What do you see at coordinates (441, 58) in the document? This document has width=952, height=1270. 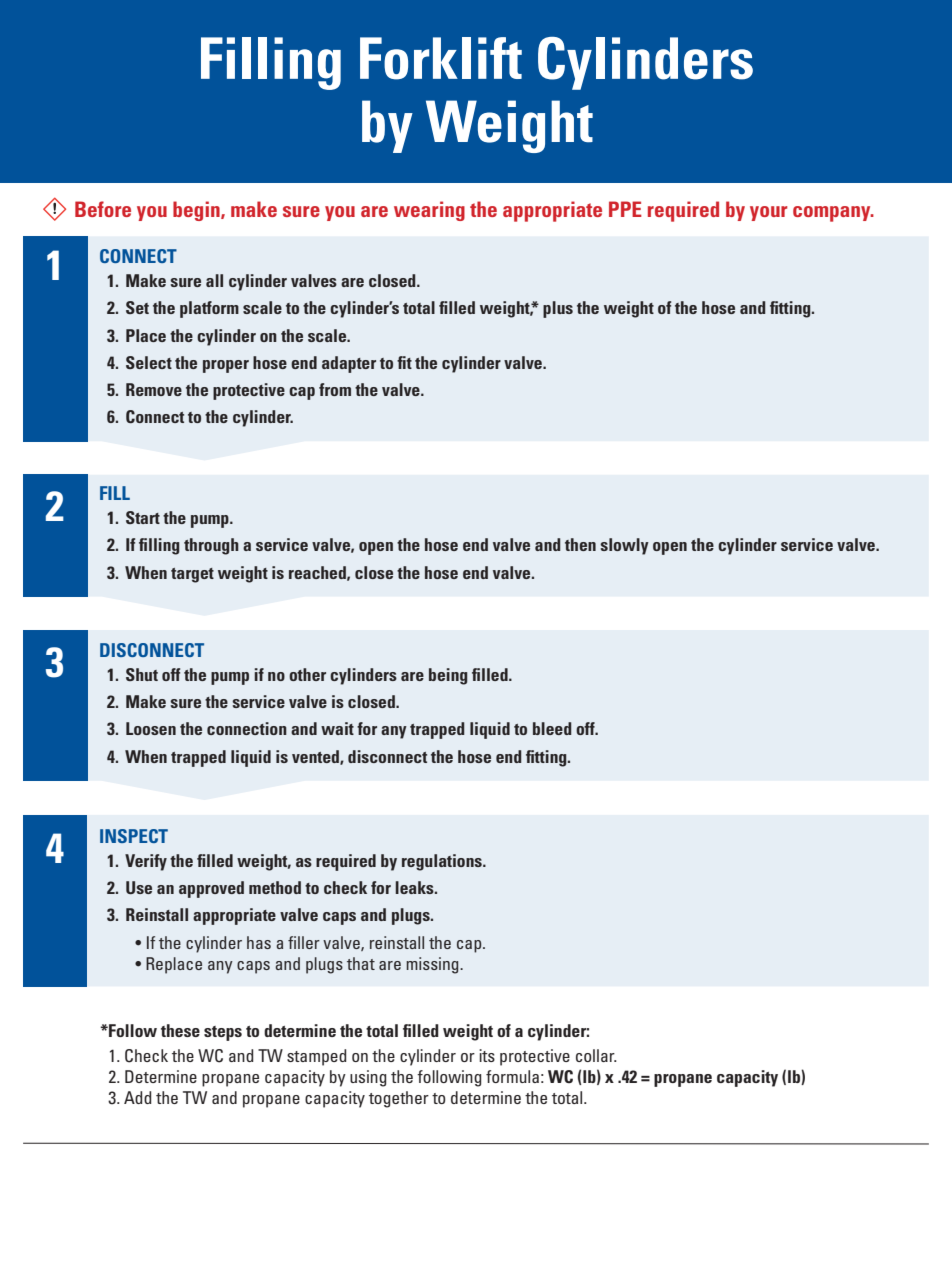 I see `Forklift` at bounding box center [441, 58].
